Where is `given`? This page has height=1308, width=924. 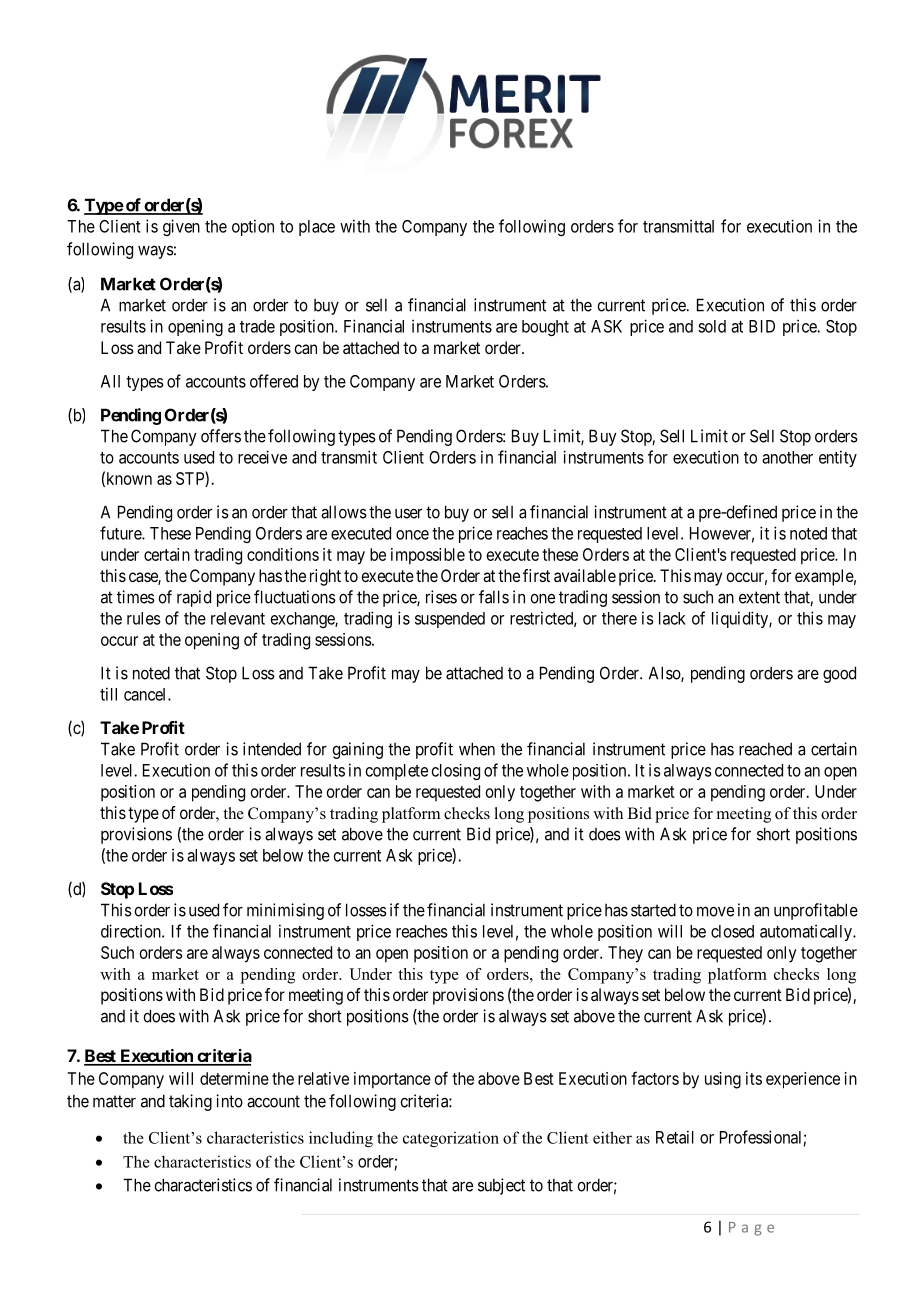
given is located at coordinates (181, 227).
